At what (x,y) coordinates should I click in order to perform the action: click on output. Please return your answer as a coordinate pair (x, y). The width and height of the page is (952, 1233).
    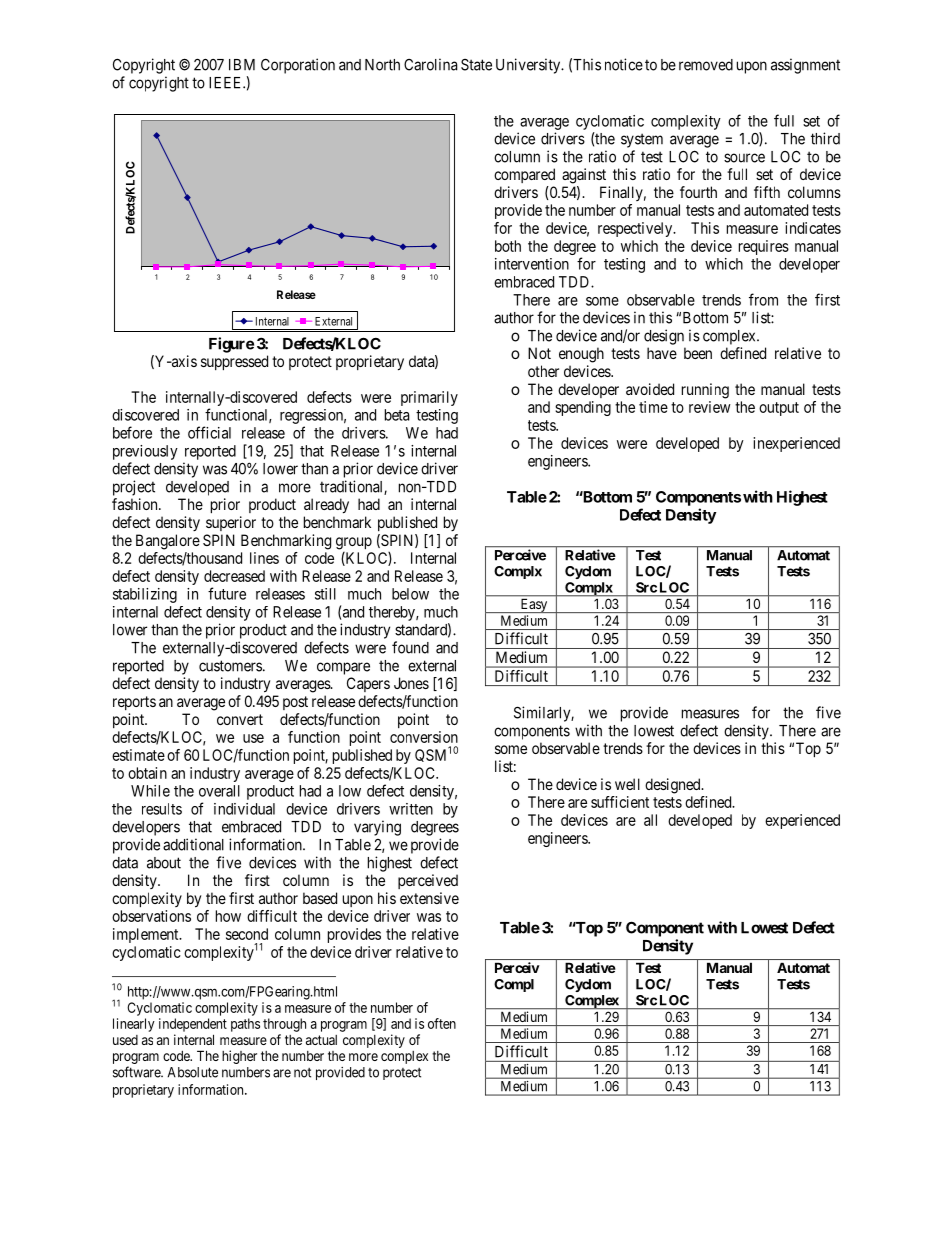
    Looking at the image, I should click on (779, 409).
